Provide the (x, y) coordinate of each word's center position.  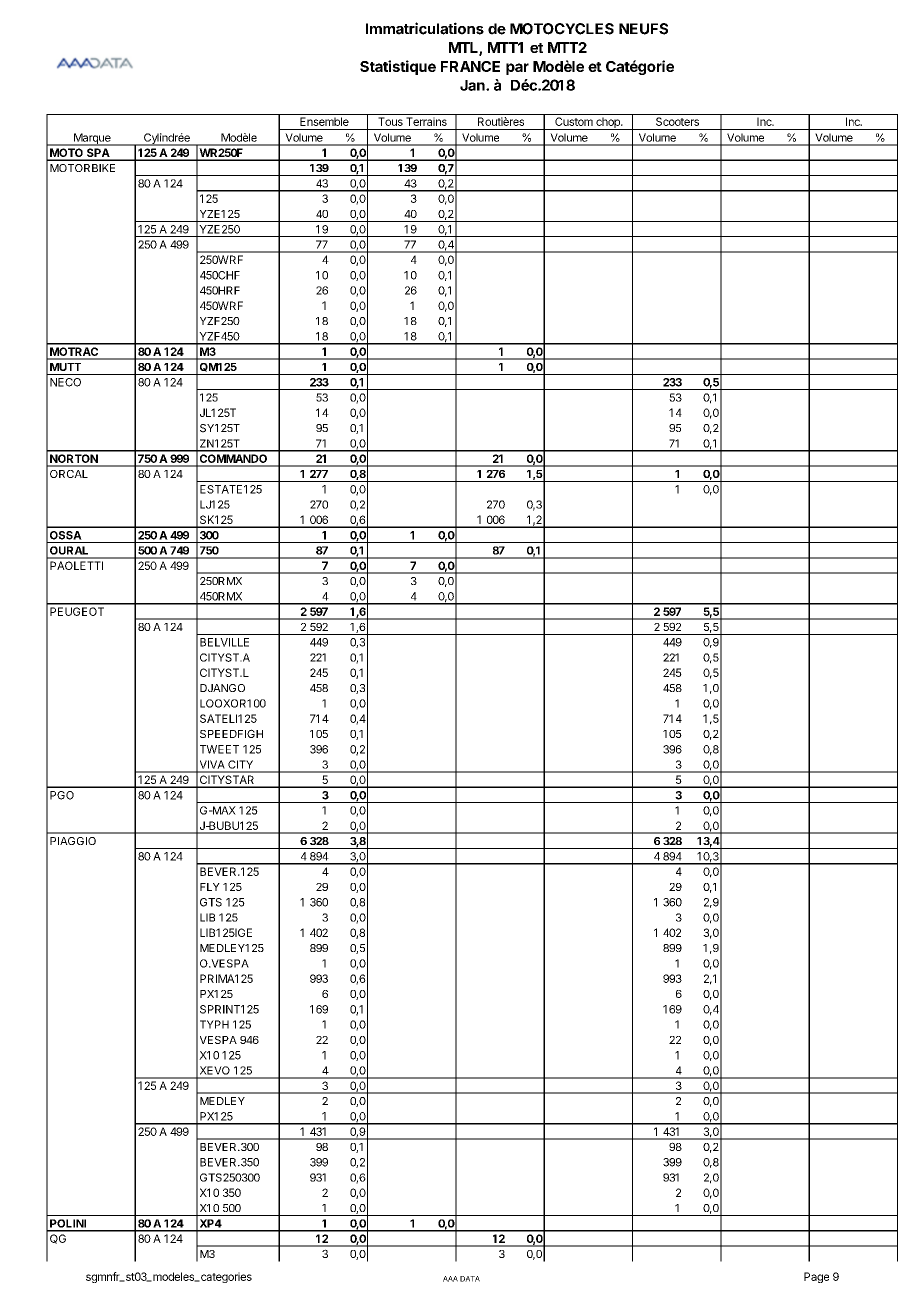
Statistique (398, 67)
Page (816, 1277)
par (517, 69)
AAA (450, 1279)
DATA (470, 1279)
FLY (210, 887)
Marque (92, 139)
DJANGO (222, 688)
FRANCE (470, 66)
